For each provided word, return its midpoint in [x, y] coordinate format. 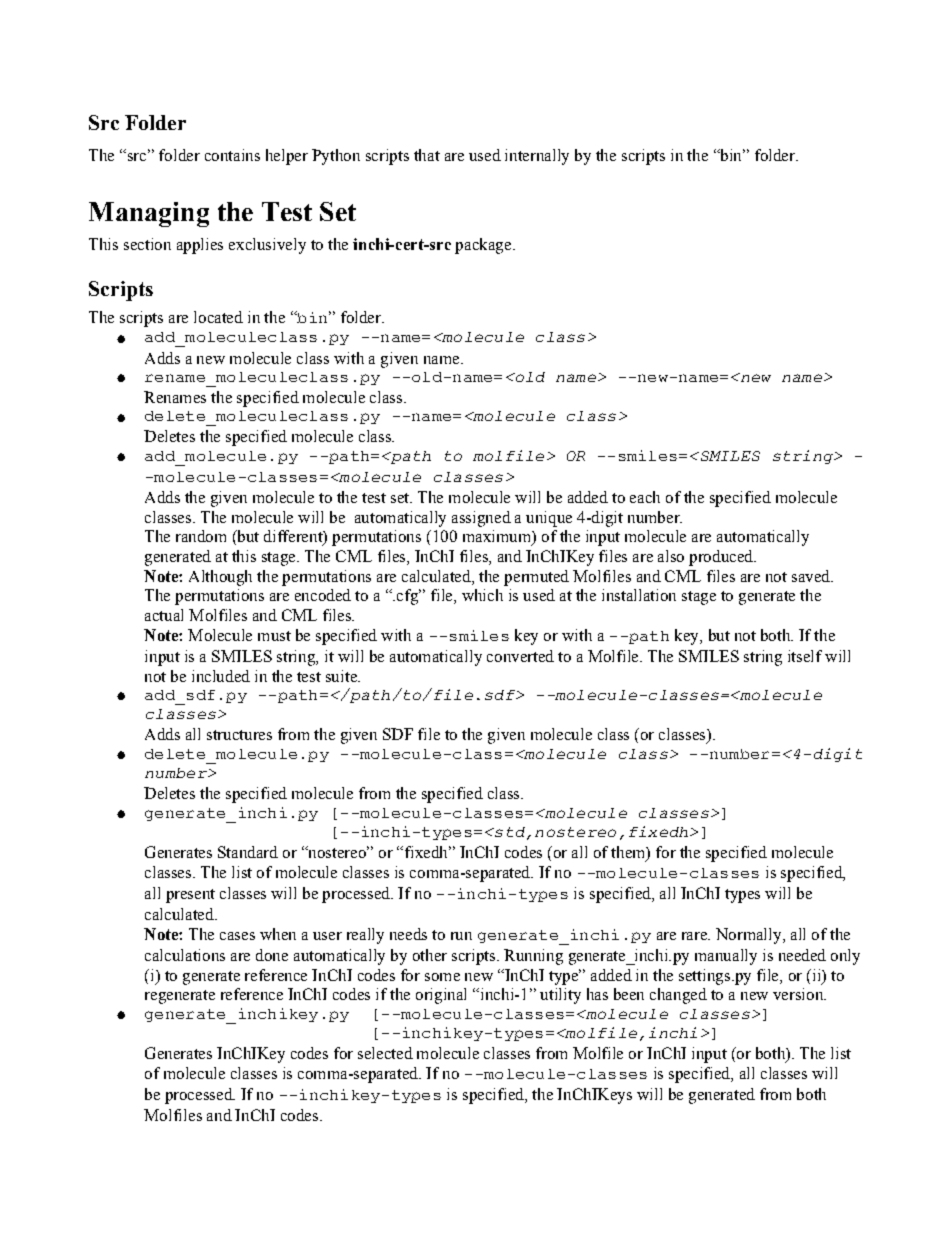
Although [220, 578]
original [441, 996]
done [272, 955]
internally [537, 157]
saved [812, 576]
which [482, 595]
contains [232, 155]
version [799, 994]
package [484, 246]
